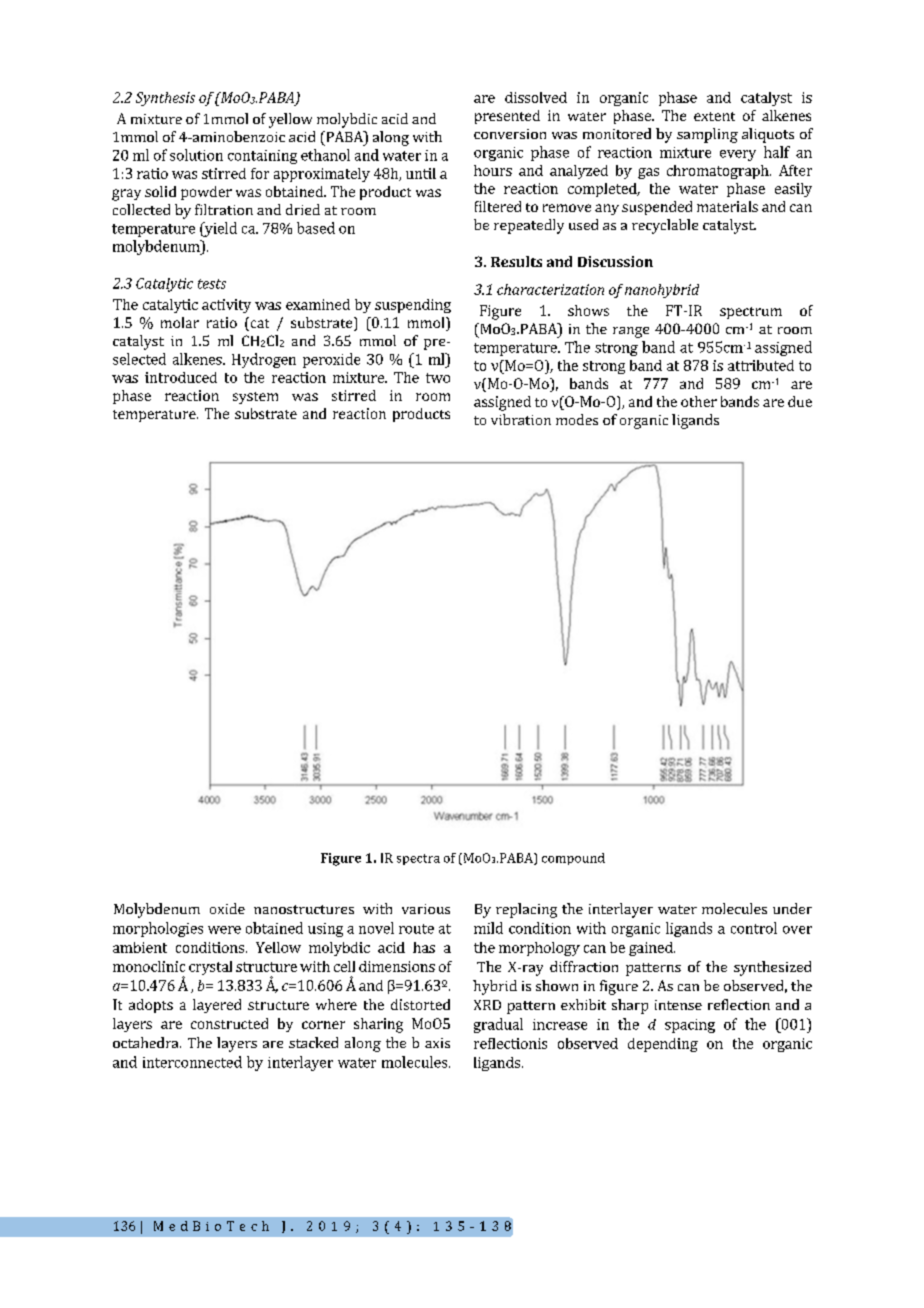  What do you see at coordinates (699, 401) in the screenshot?
I see `other` at bounding box center [699, 401].
